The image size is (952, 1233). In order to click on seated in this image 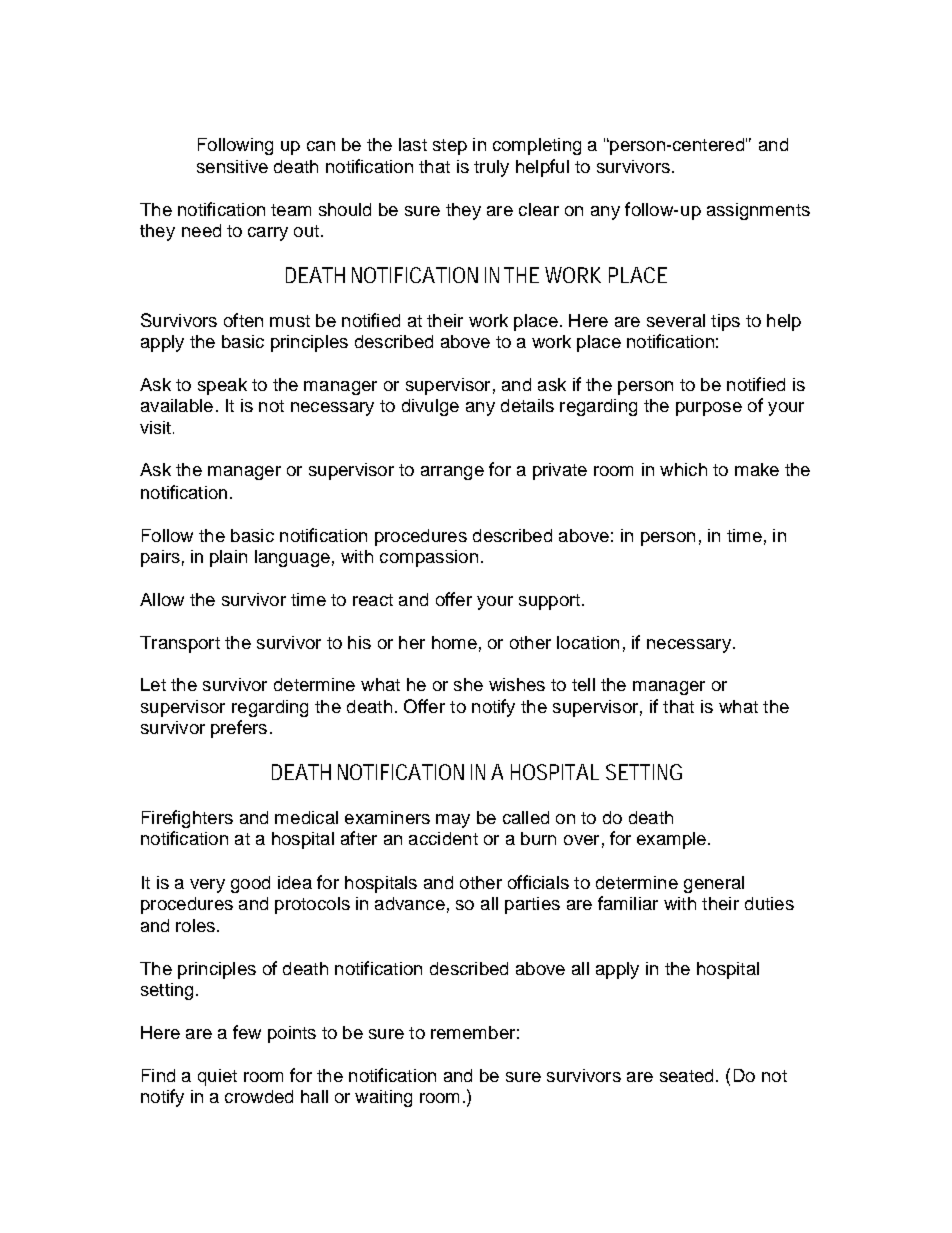, I will do `click(686, 1075)`.
